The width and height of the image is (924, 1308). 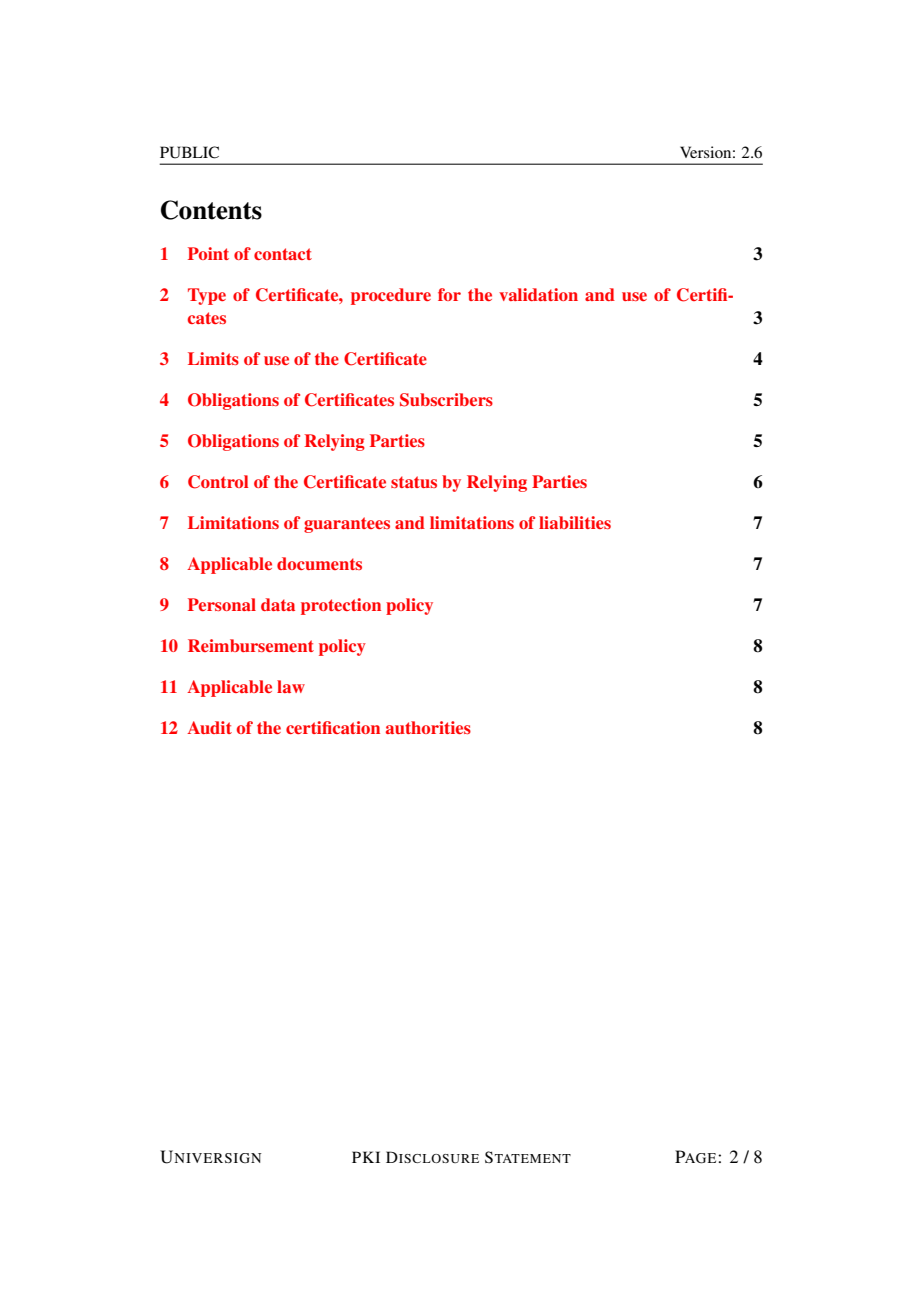 I want to click on protection, so click(x=341, y=606).
